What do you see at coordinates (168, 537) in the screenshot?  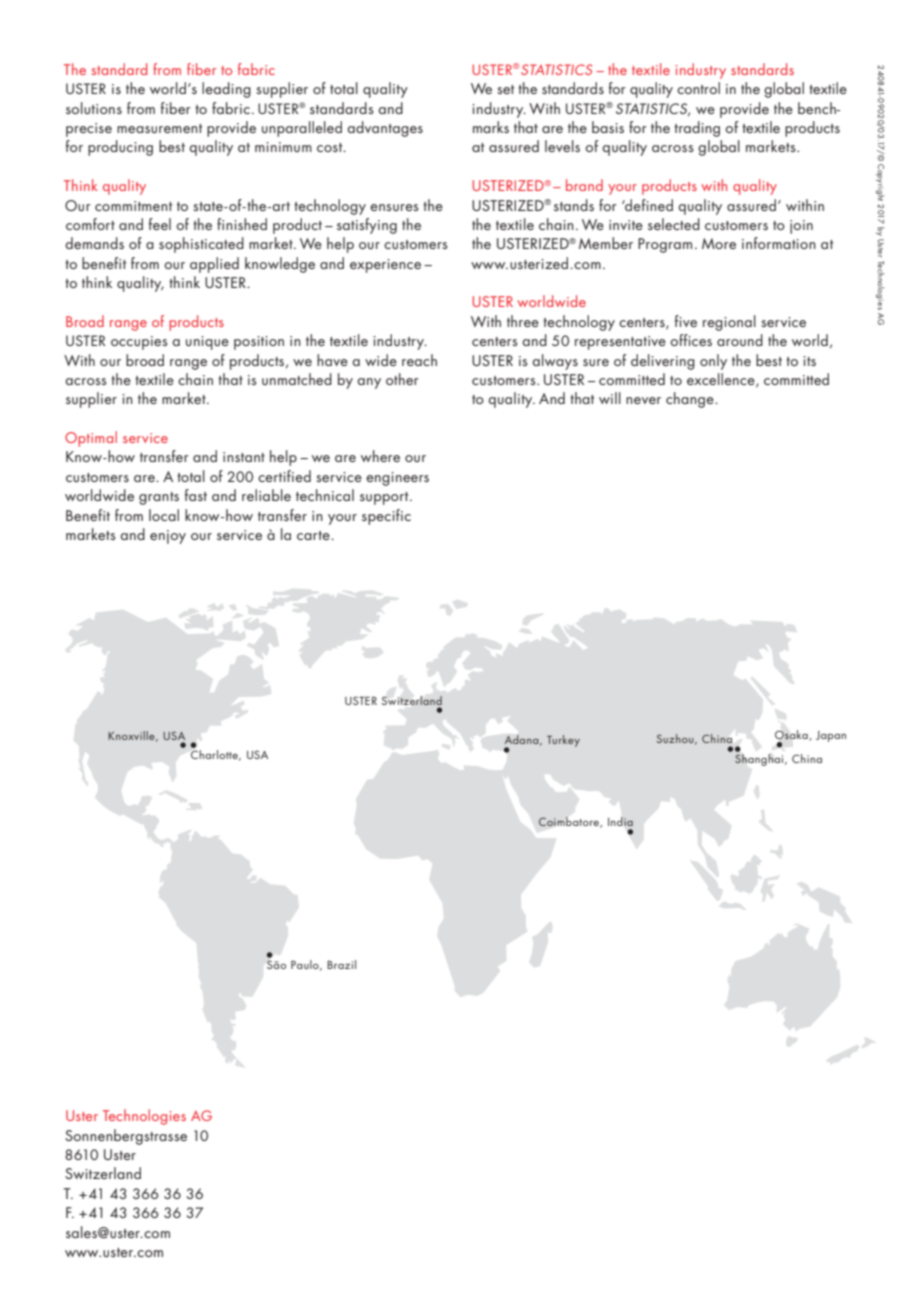 I see `enjoy` at bounding box center [168, 537].
